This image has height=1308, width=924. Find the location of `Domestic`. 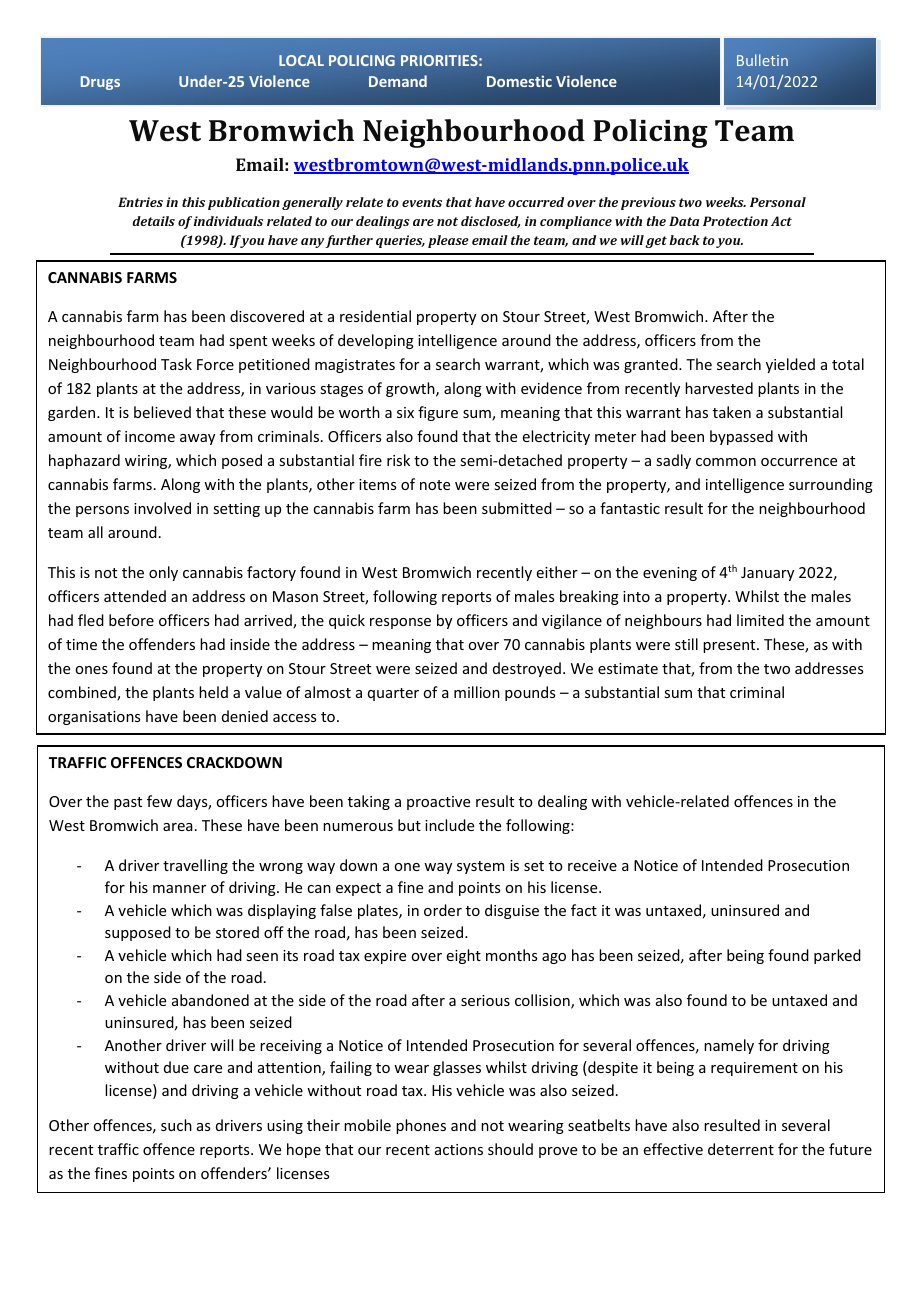

Domestic is located at coordinates (519, 81).
